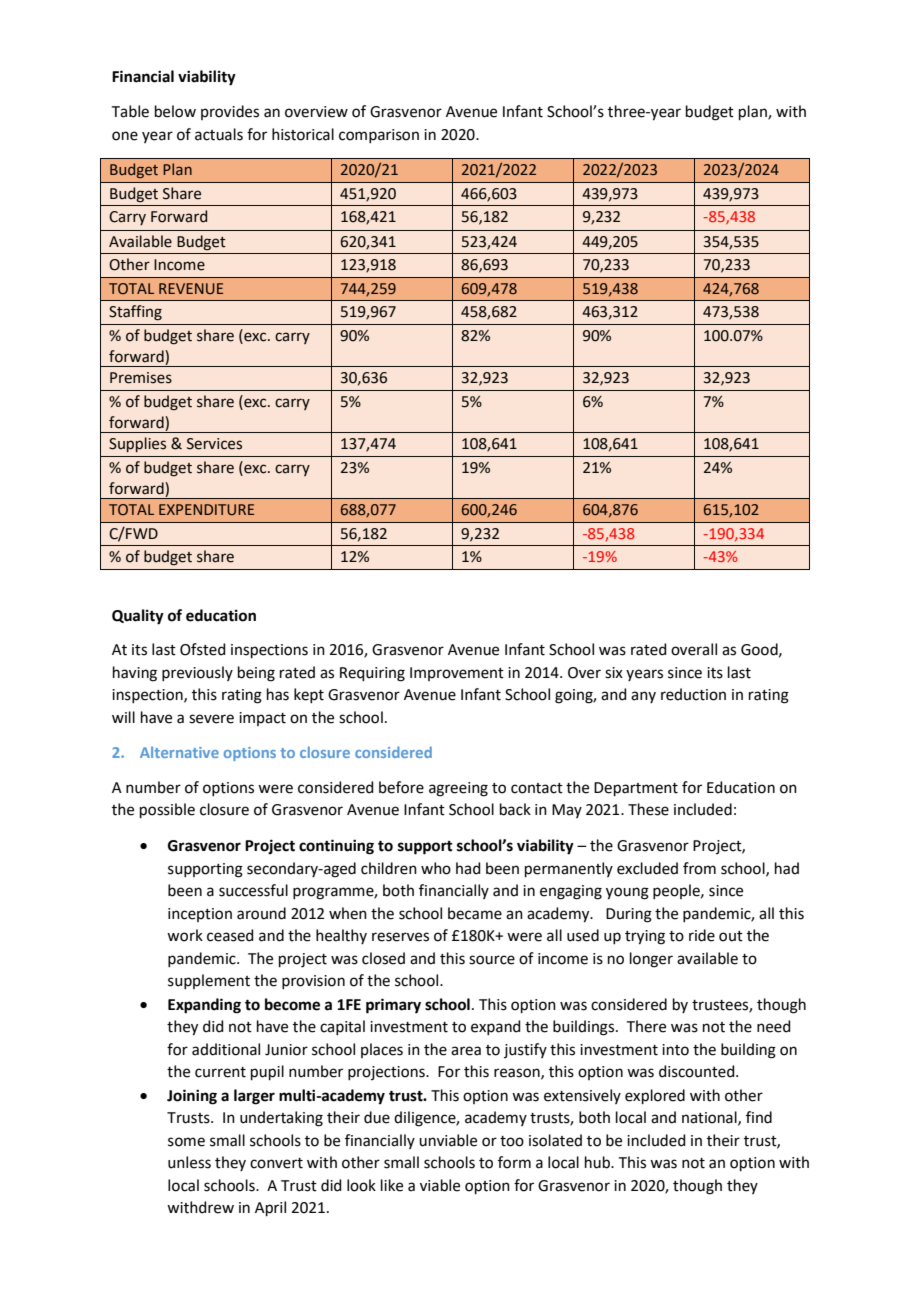 The image size is (924, 1308). Describe the element at coordinates (699, 868) in the page. I see `from` at that location.
